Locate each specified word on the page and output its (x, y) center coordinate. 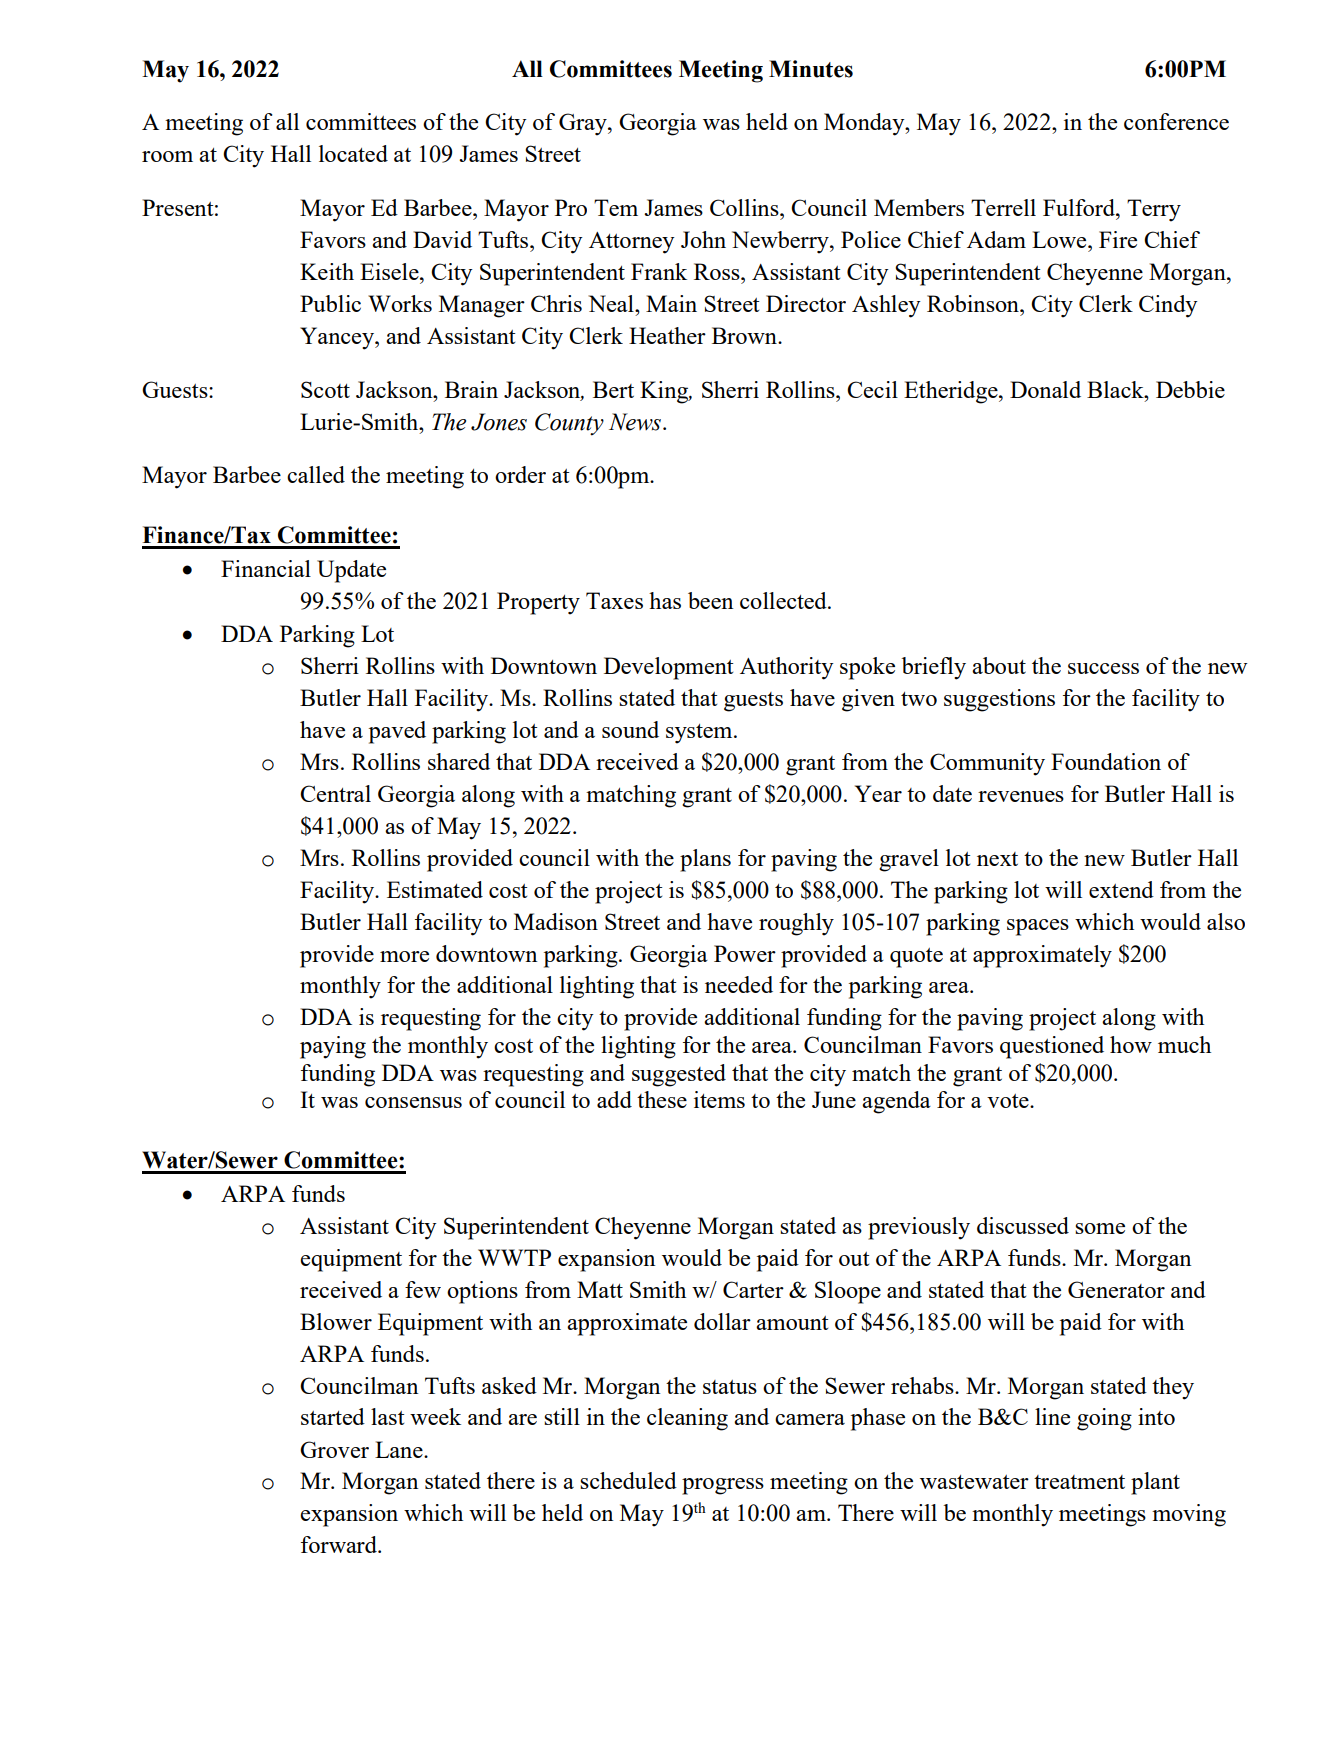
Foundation (1106, 761)
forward (340, 1544)
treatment (1079, 1482)
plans (705, 860)
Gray (584, 124)
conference (1176, 121)
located (353, 153)
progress (723, 1486)
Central (335, 793)
